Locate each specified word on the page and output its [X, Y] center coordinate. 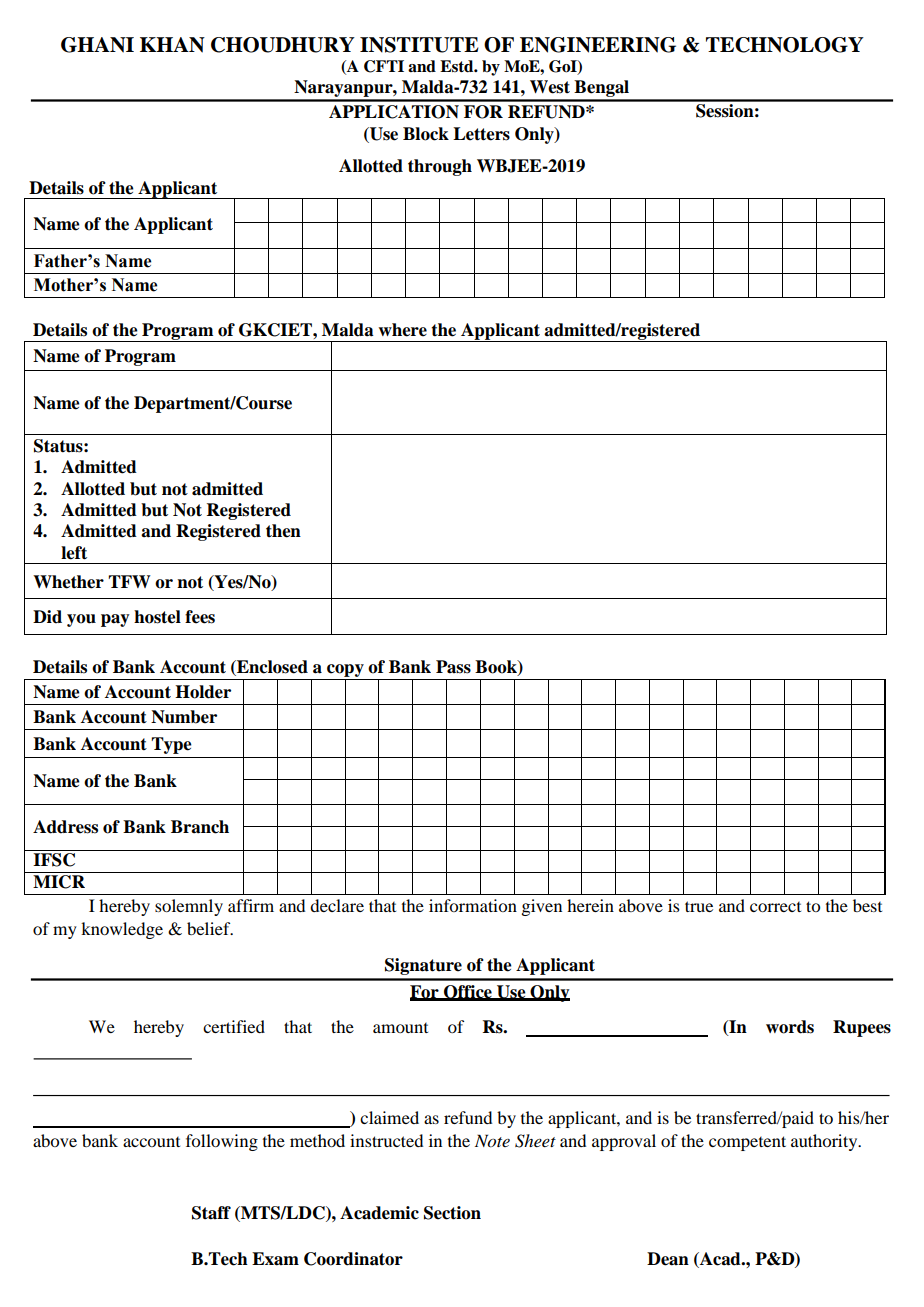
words [790, 1027]
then [283, 531]
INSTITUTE [419, 45]
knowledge [122, 930]
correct [775, 907]
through [440, 167]
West [550, 87]
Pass [453, 667]
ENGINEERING [598, 45]
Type [171, 745]
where [403, 330]
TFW [129, 581]
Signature [423, 966]
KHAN [172, 45]
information [473, 905]
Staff [211, 1213]
